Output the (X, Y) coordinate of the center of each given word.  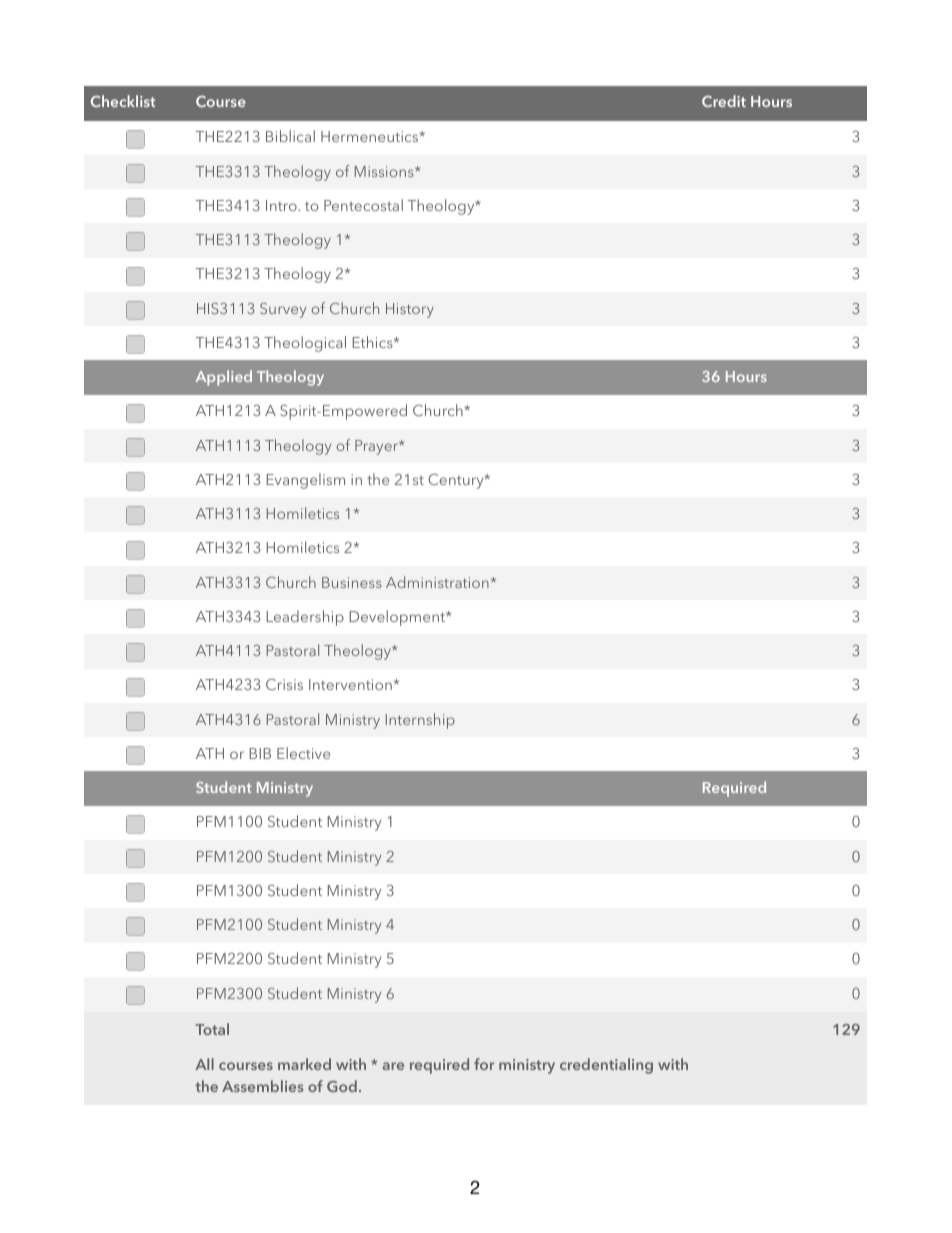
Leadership (305, 618)
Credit (724, 101)
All (204, 1064)
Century (457, 481)
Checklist (123, 101)
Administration (437, 582)
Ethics (374, 342)
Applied (224, 378)
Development (399, 618)
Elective (303, 753)
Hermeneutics (371, 136)
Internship (420, 721)
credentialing (606, 1066)
